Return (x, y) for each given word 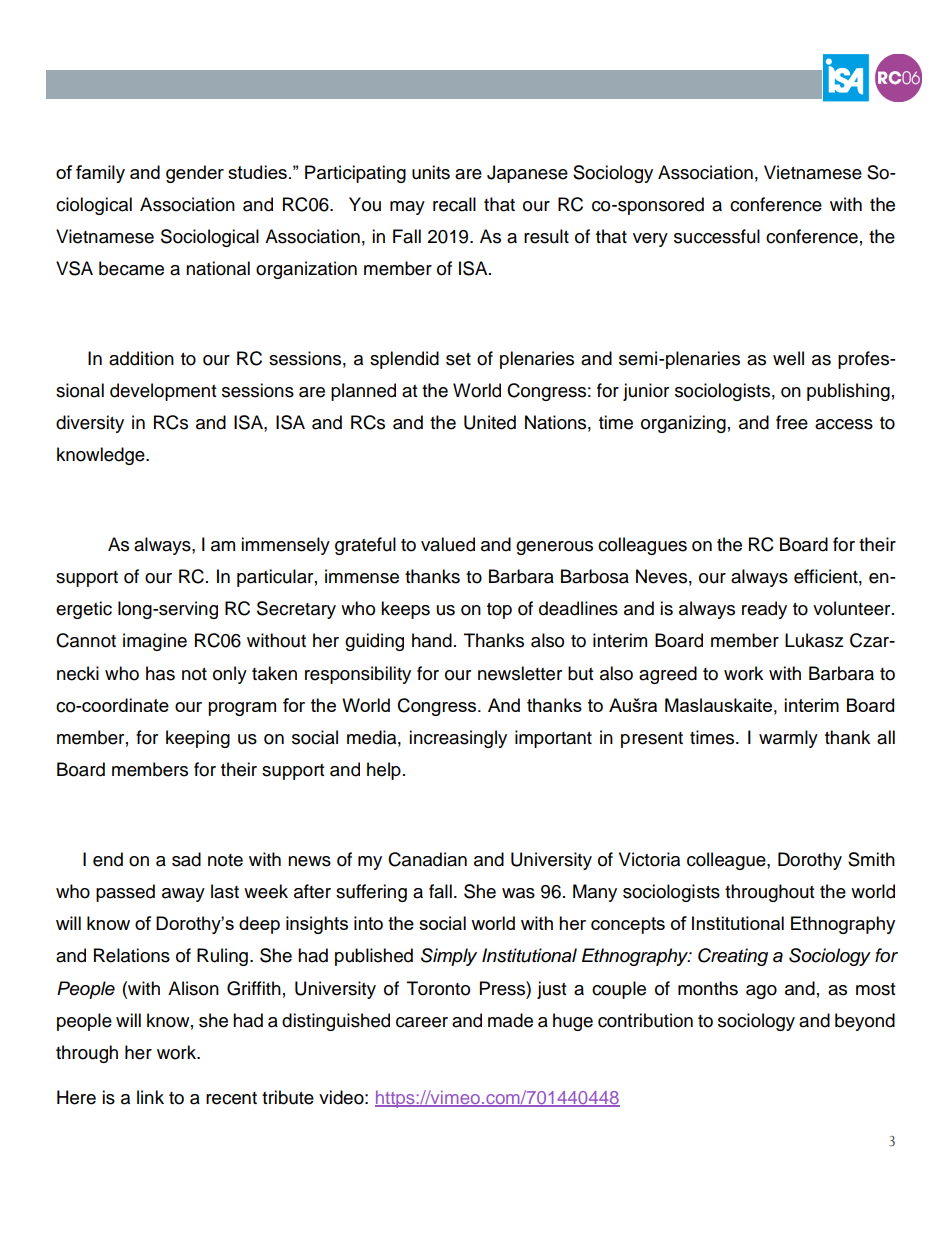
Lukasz (814, 640)
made (510, 1020)
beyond (865, 1022)
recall (454, 204)
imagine (155, 642)
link (150, 1097)
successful (717, 236)
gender (195, 174)
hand (432, 640)
